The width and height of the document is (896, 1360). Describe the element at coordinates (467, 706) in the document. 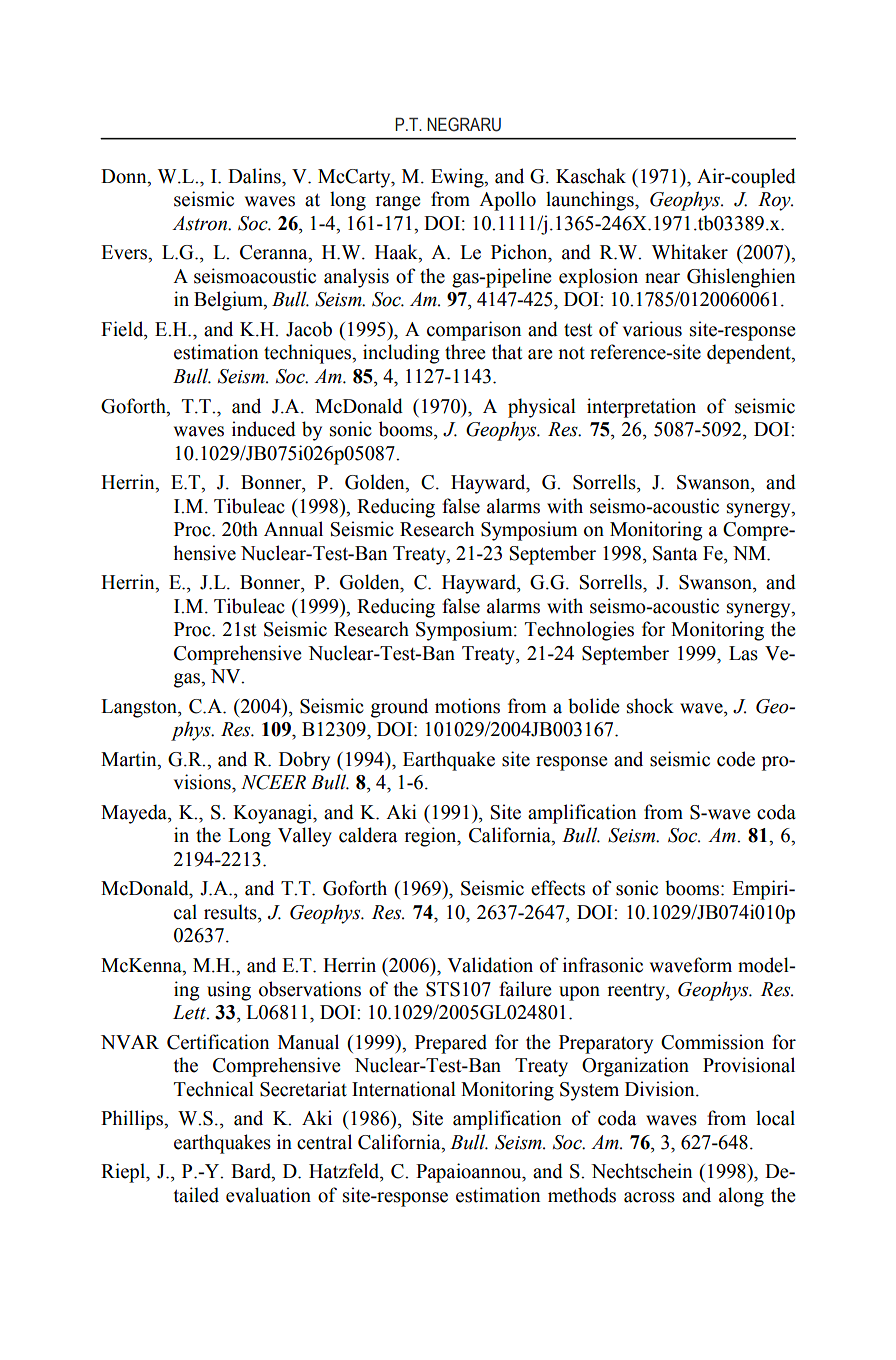

I see `motions` at that location.
